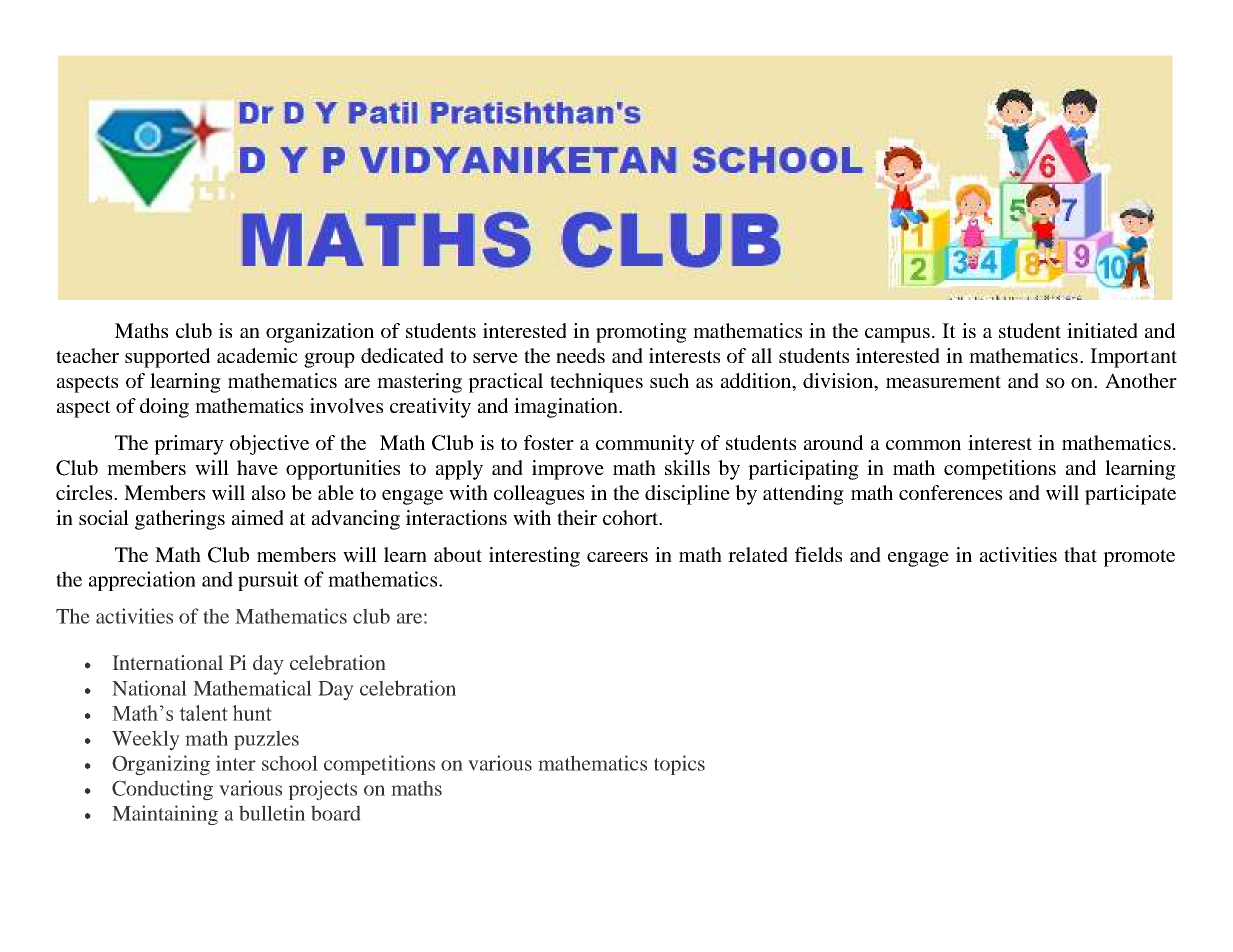 This page has height=952, width=1233. I want to click on needs, so click(580, 355).
